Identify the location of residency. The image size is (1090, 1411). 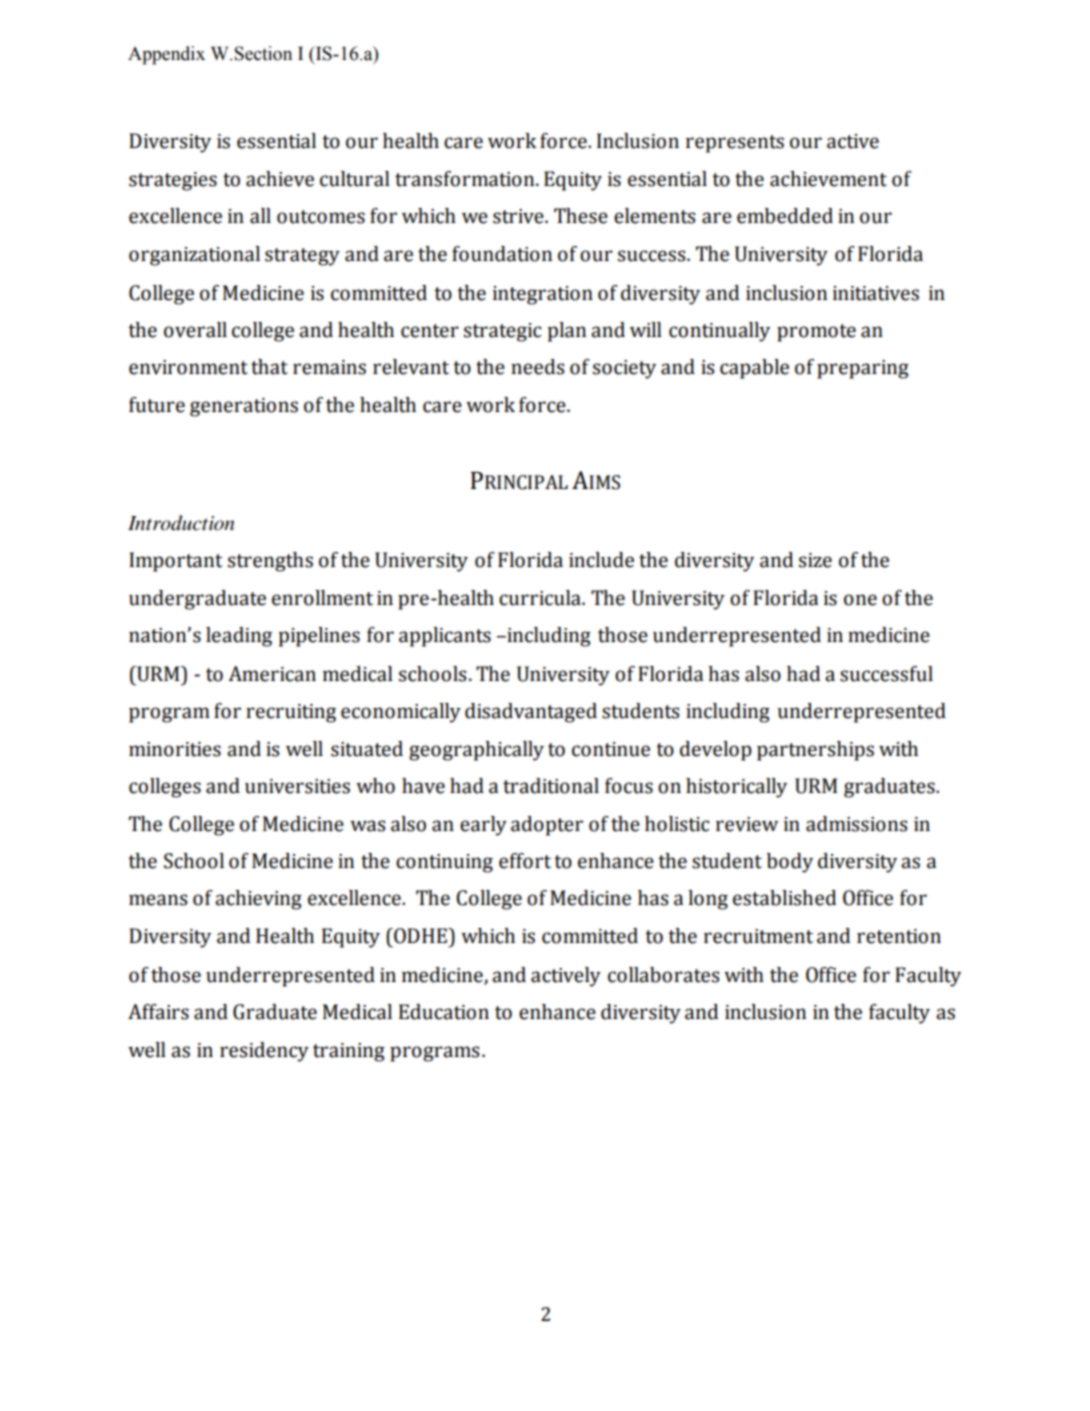
(264, 1052).
